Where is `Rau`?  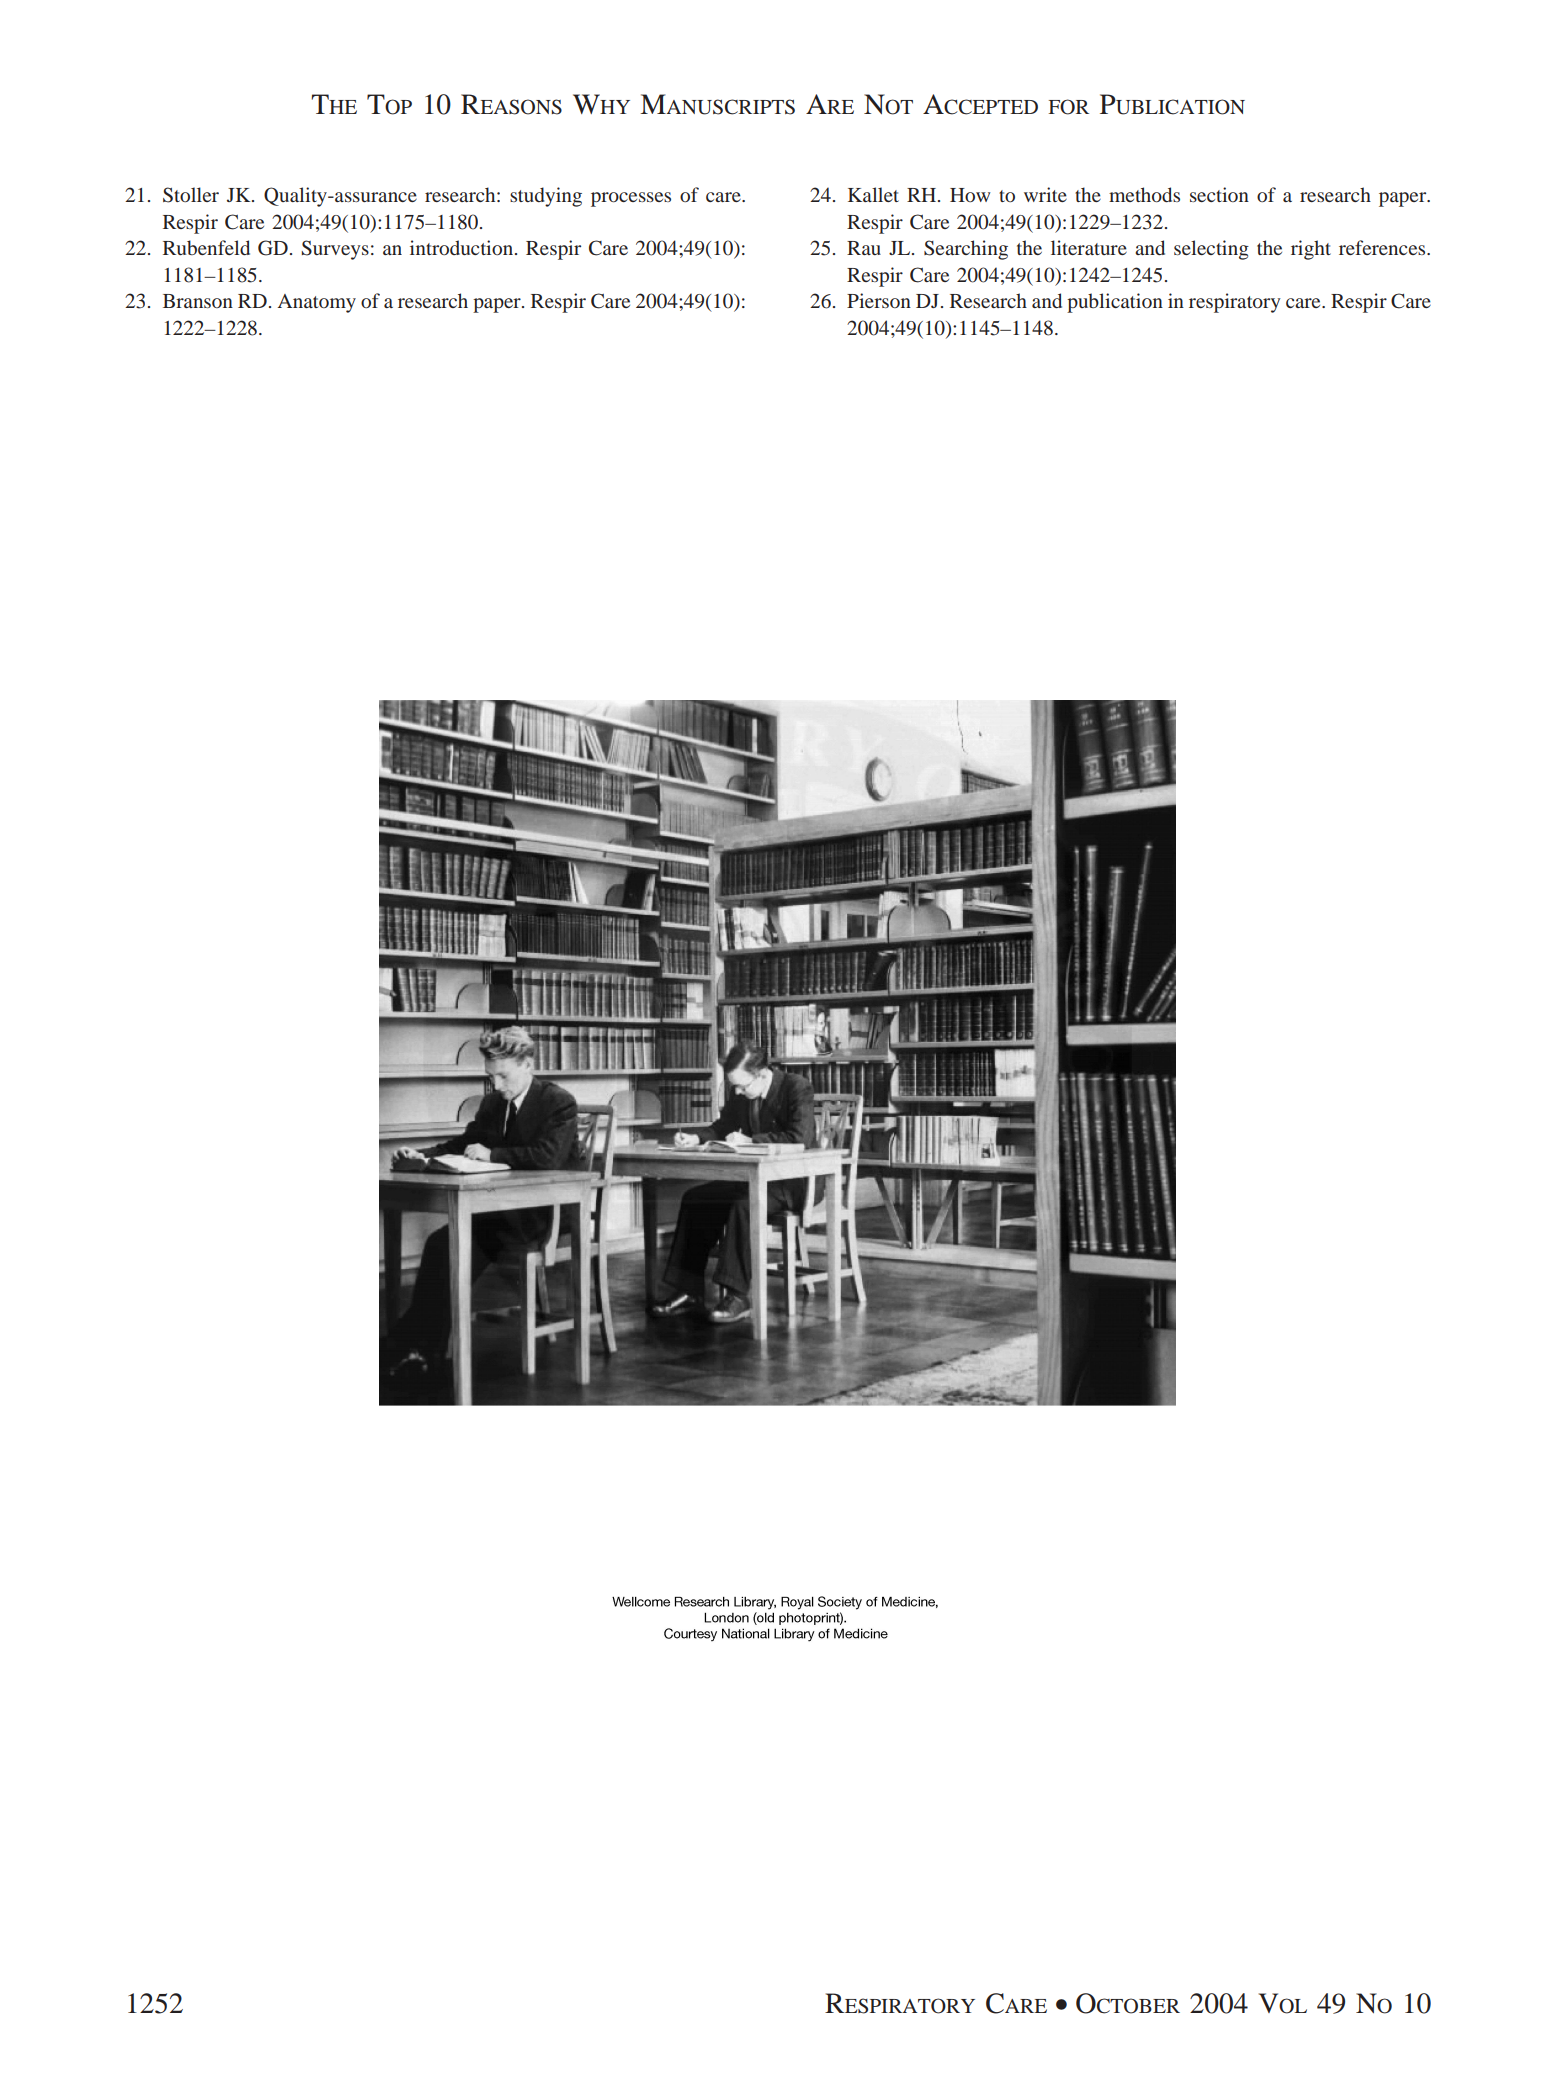 Rau is located at coordinates (864, 248).
